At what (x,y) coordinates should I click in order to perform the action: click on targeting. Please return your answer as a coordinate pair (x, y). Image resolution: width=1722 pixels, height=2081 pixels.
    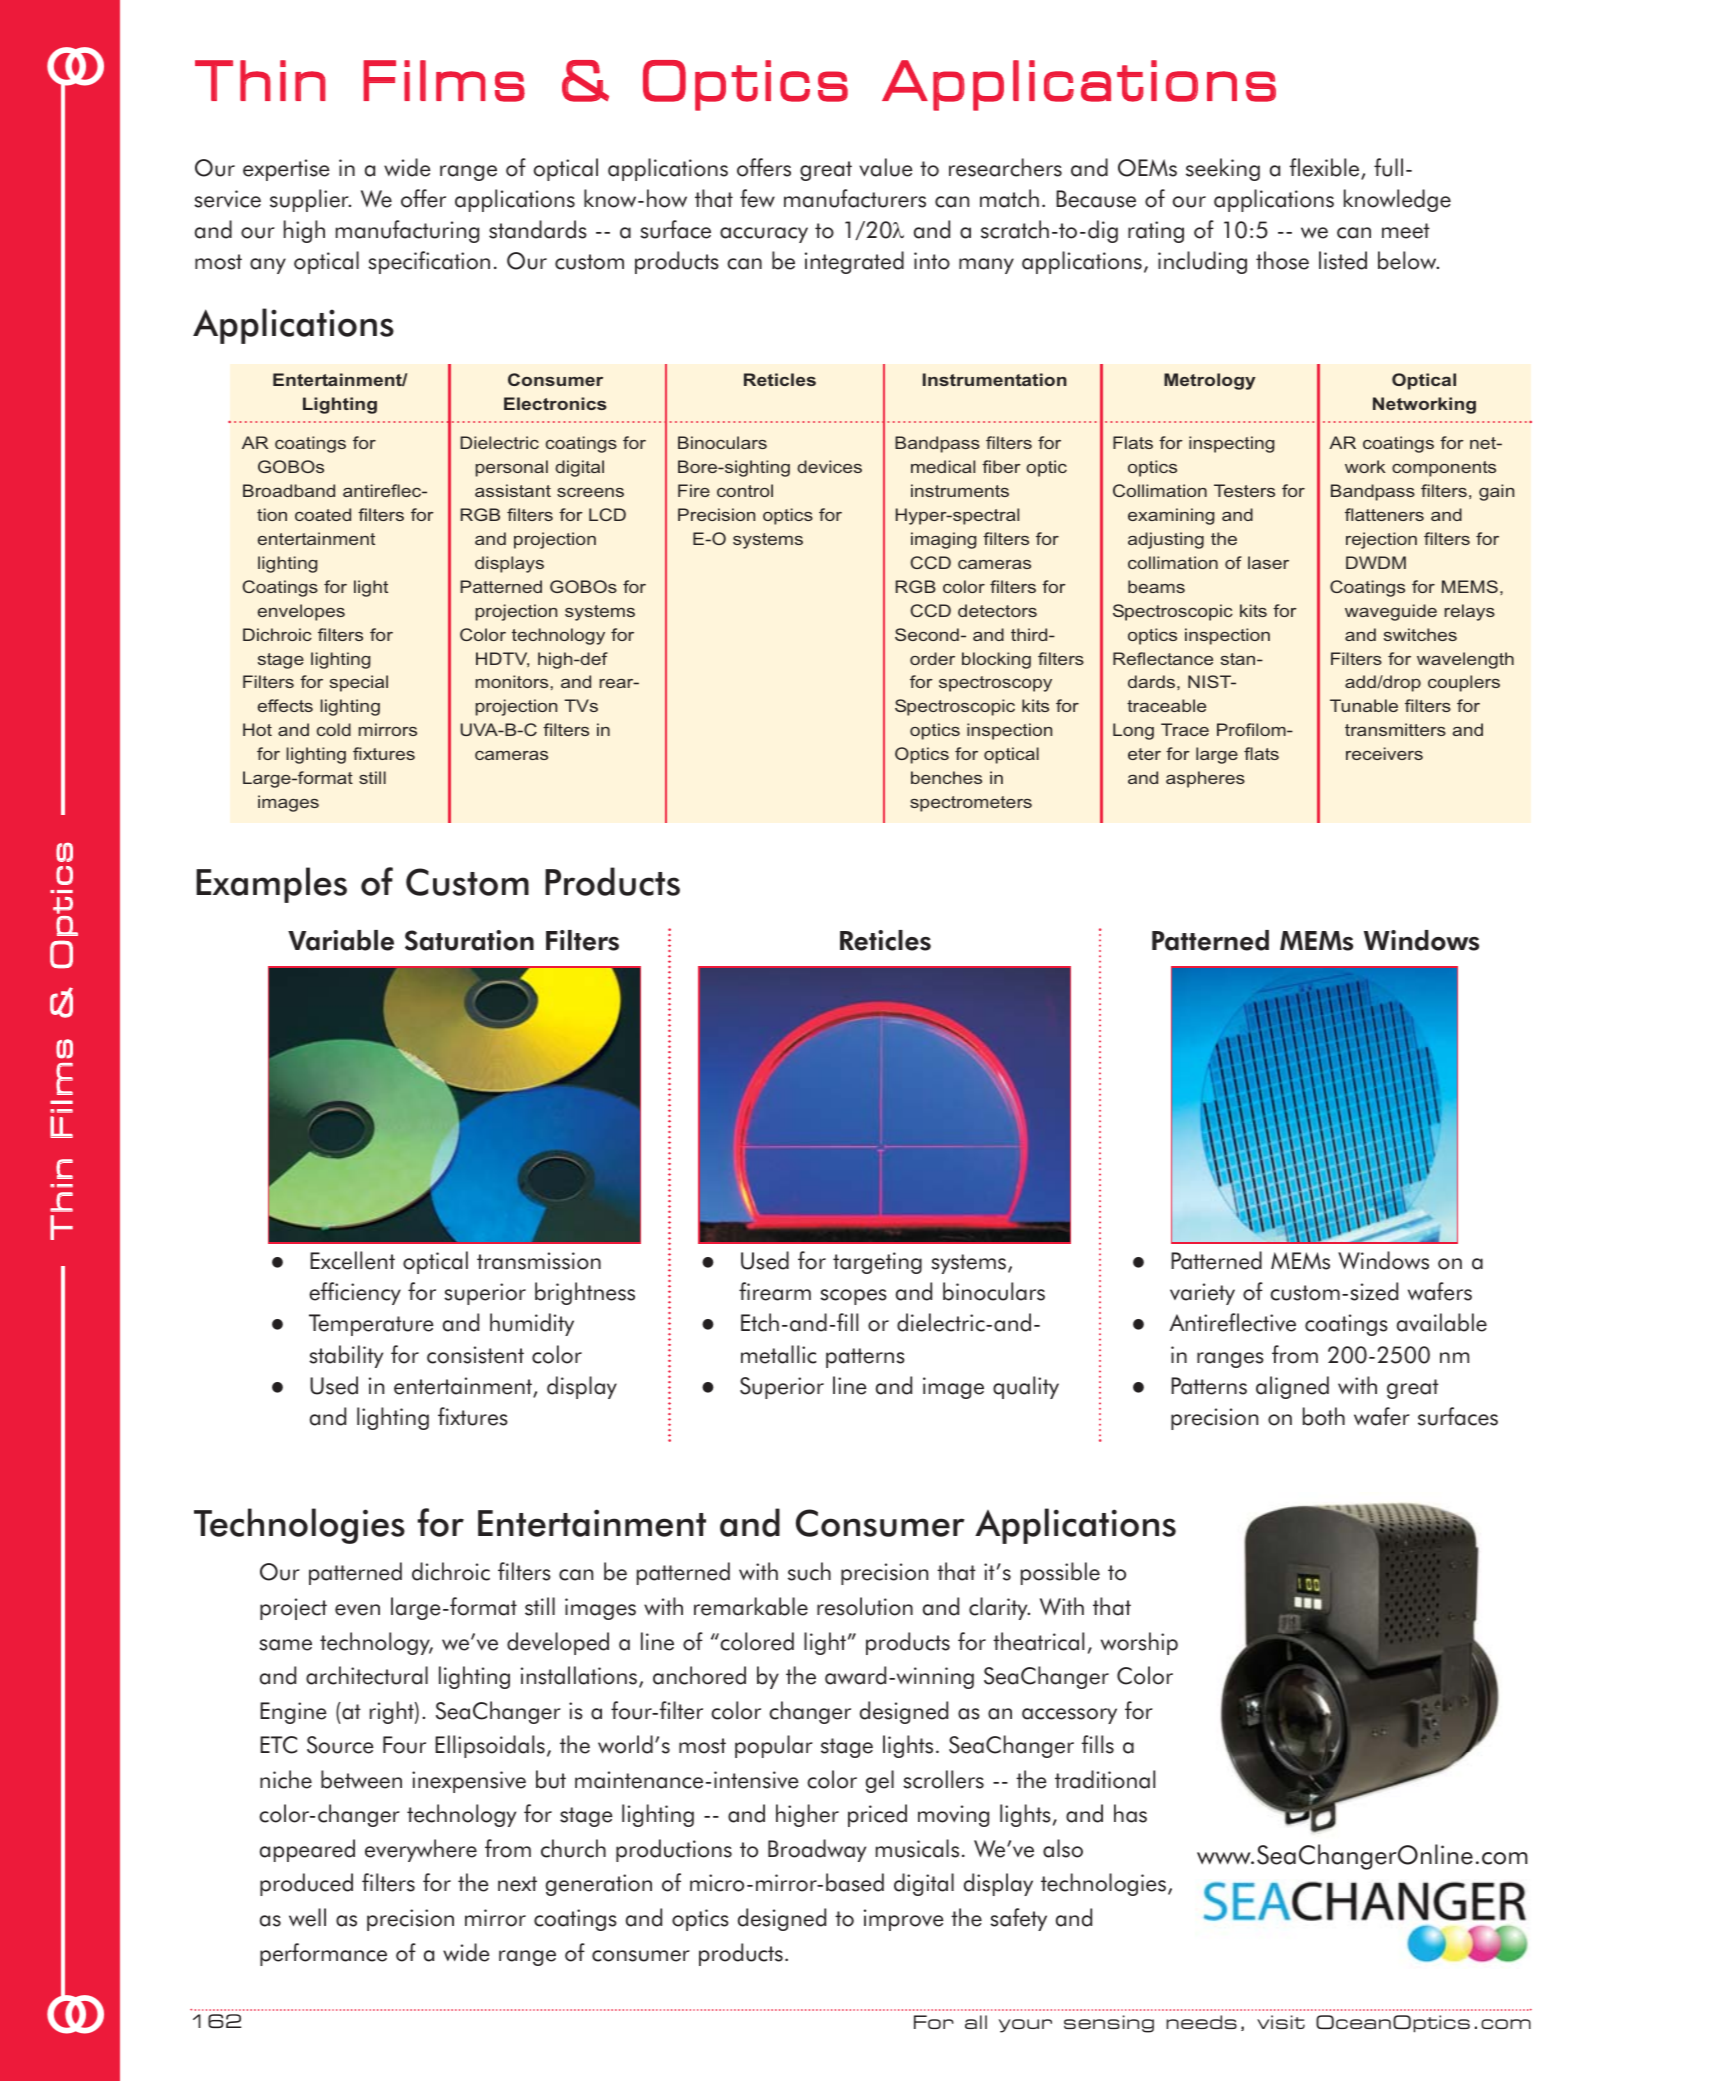
    Looking at the image, I should click on (877, 1263).
